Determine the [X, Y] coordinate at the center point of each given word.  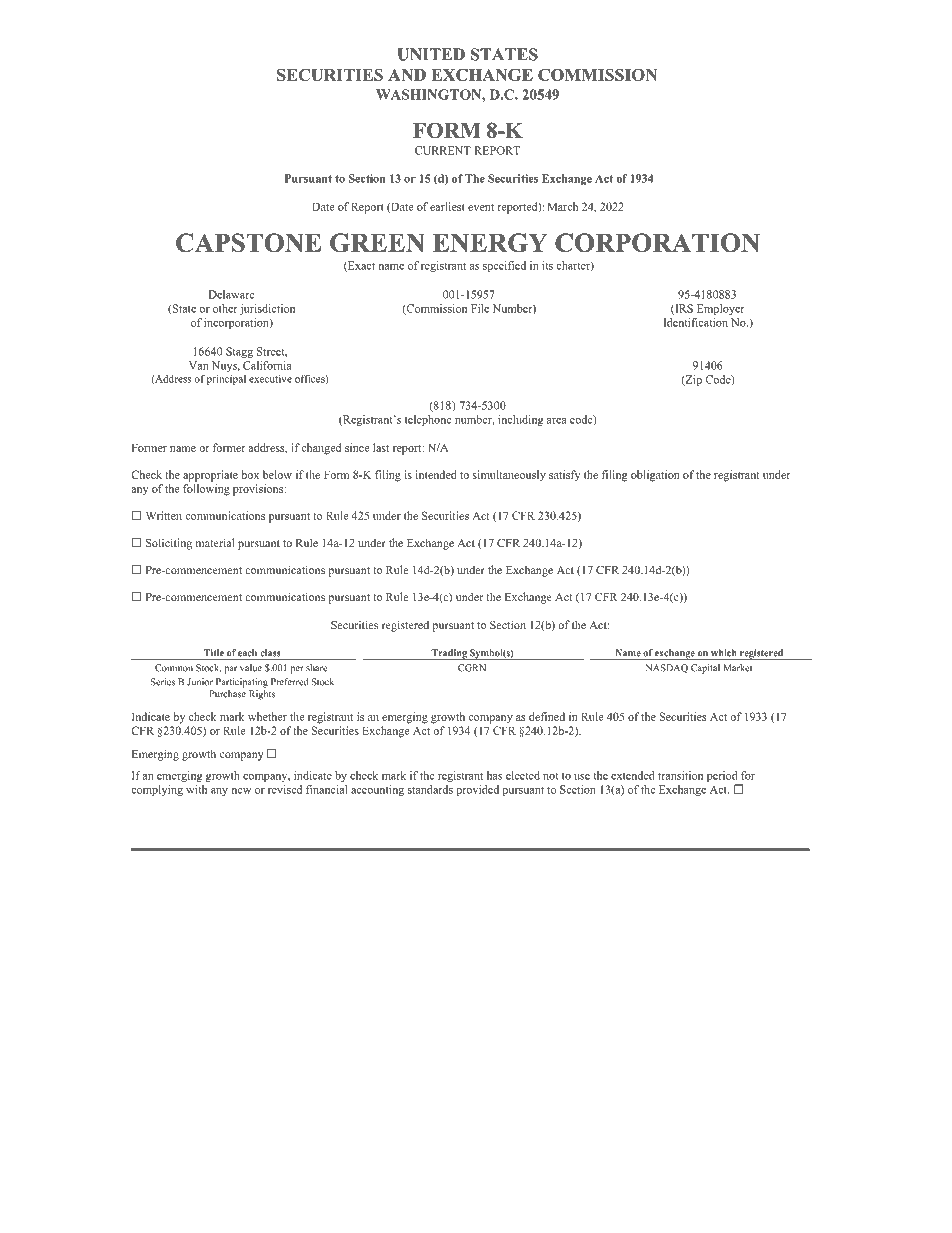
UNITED [431, 54]
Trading [449, 654]
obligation [655, 476]
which [724, 653]
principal [226, 380]
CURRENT [443, 150]
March [562, 206]
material [215, 542]
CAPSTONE [248, 242]
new [241, 791]
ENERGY [489, 242]
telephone [428, 420]
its [547, 265]
